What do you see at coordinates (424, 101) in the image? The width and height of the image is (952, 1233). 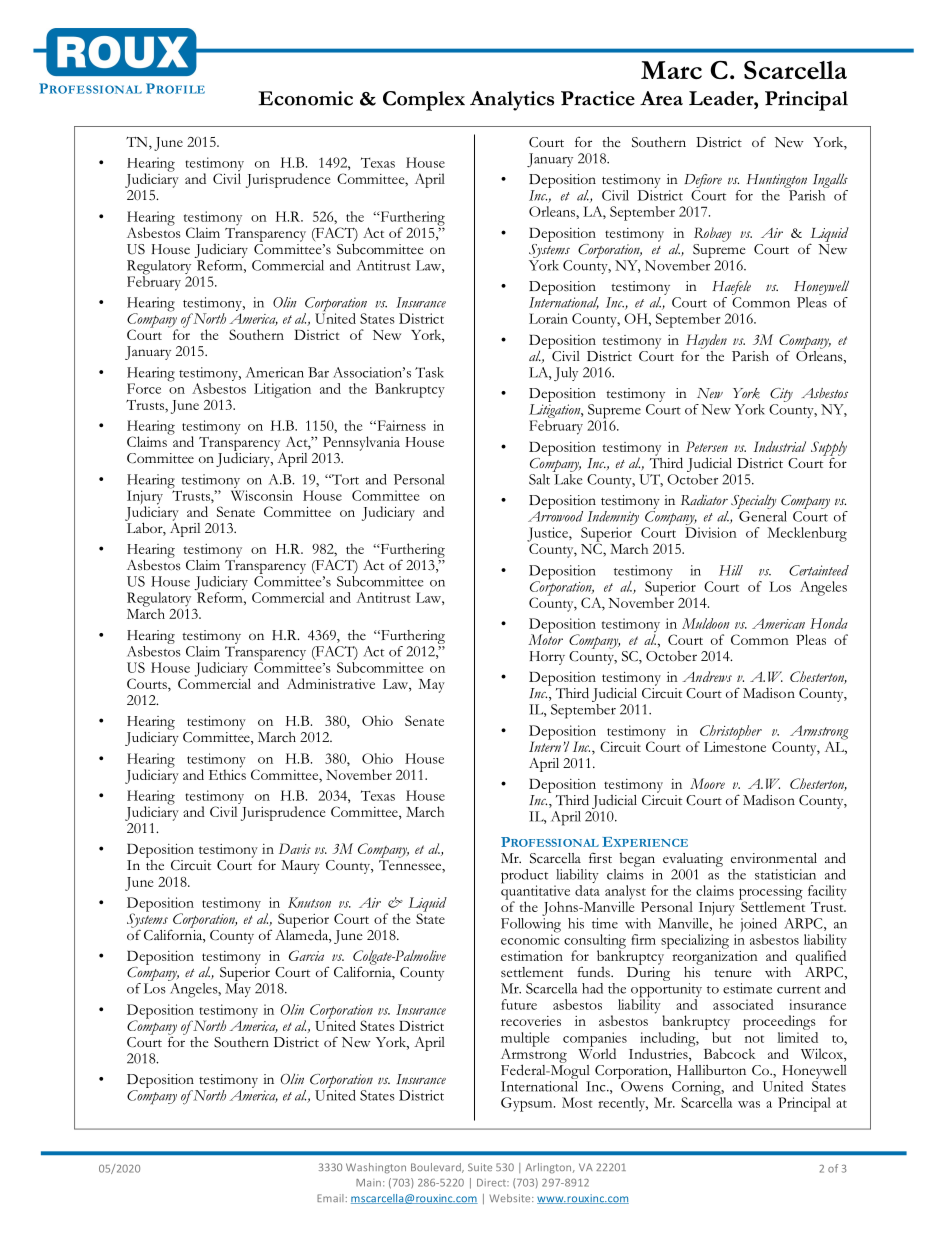 I see `Complex` at bounding box center [424, 101].
